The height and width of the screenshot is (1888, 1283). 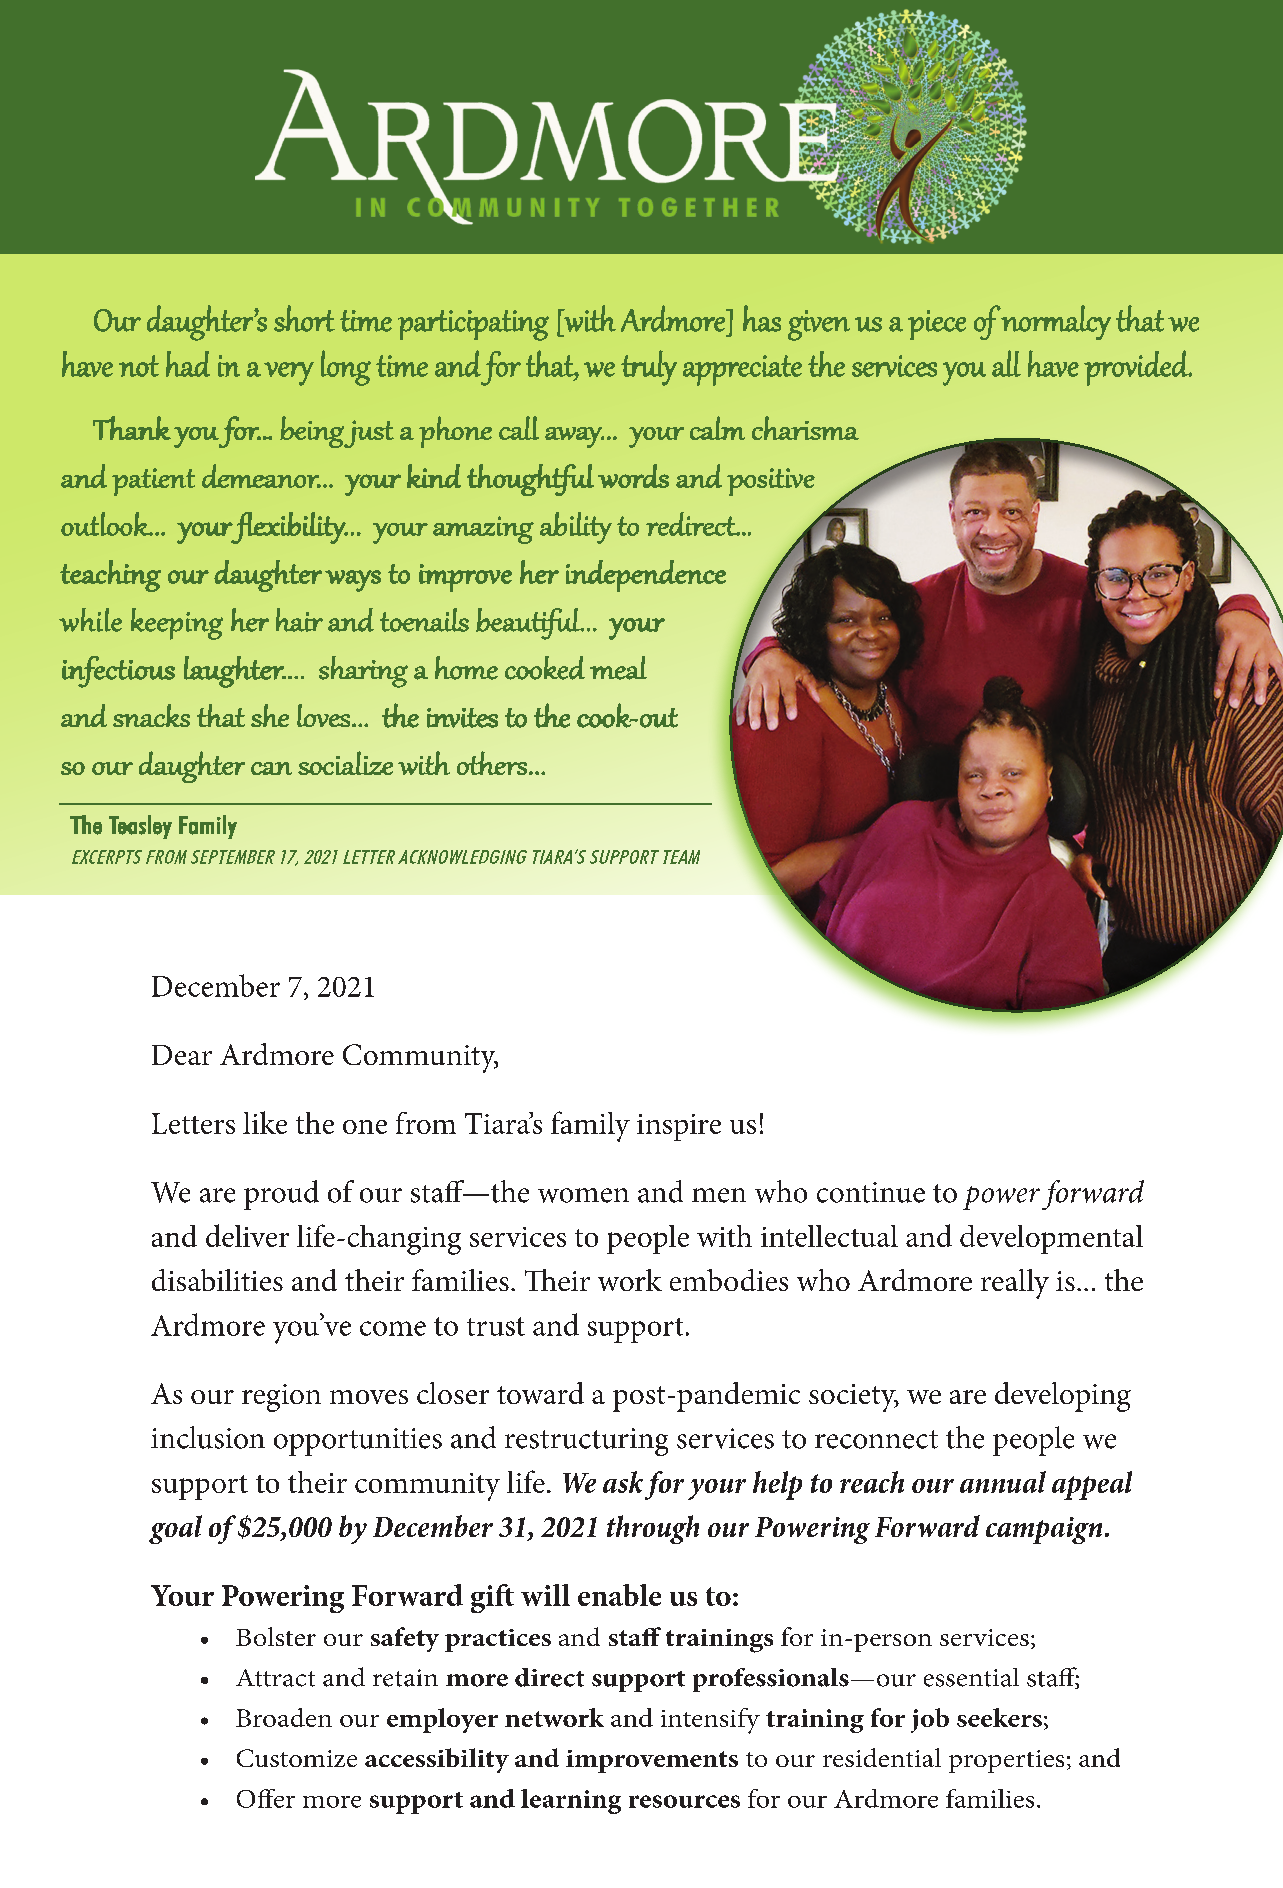 What do you see at coordinates (266, 1798) in the screenshot?
I see `Offer` at bounding box center [266, 1798].
